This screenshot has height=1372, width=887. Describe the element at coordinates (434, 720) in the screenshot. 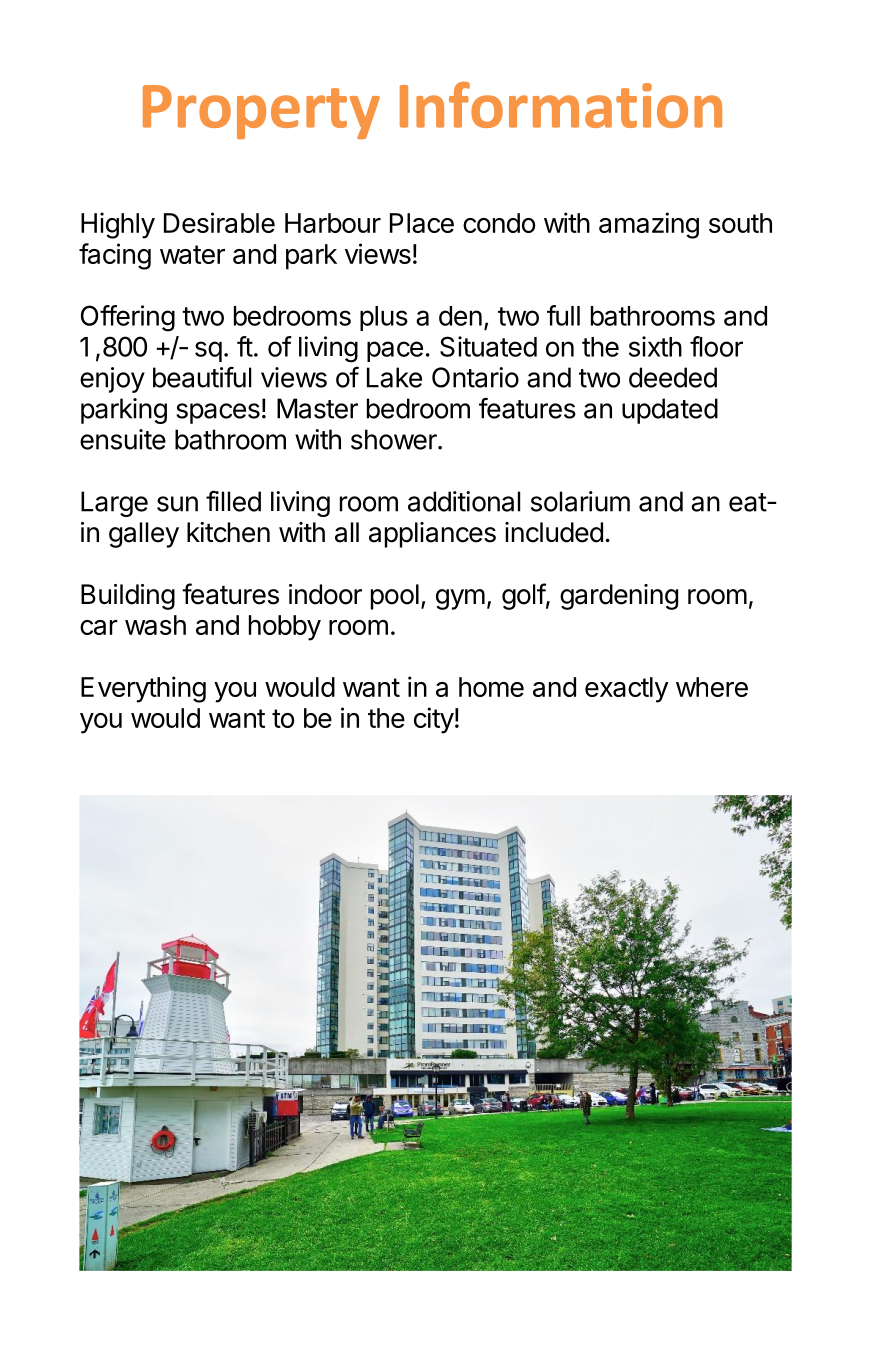

I see `city` at that location.
